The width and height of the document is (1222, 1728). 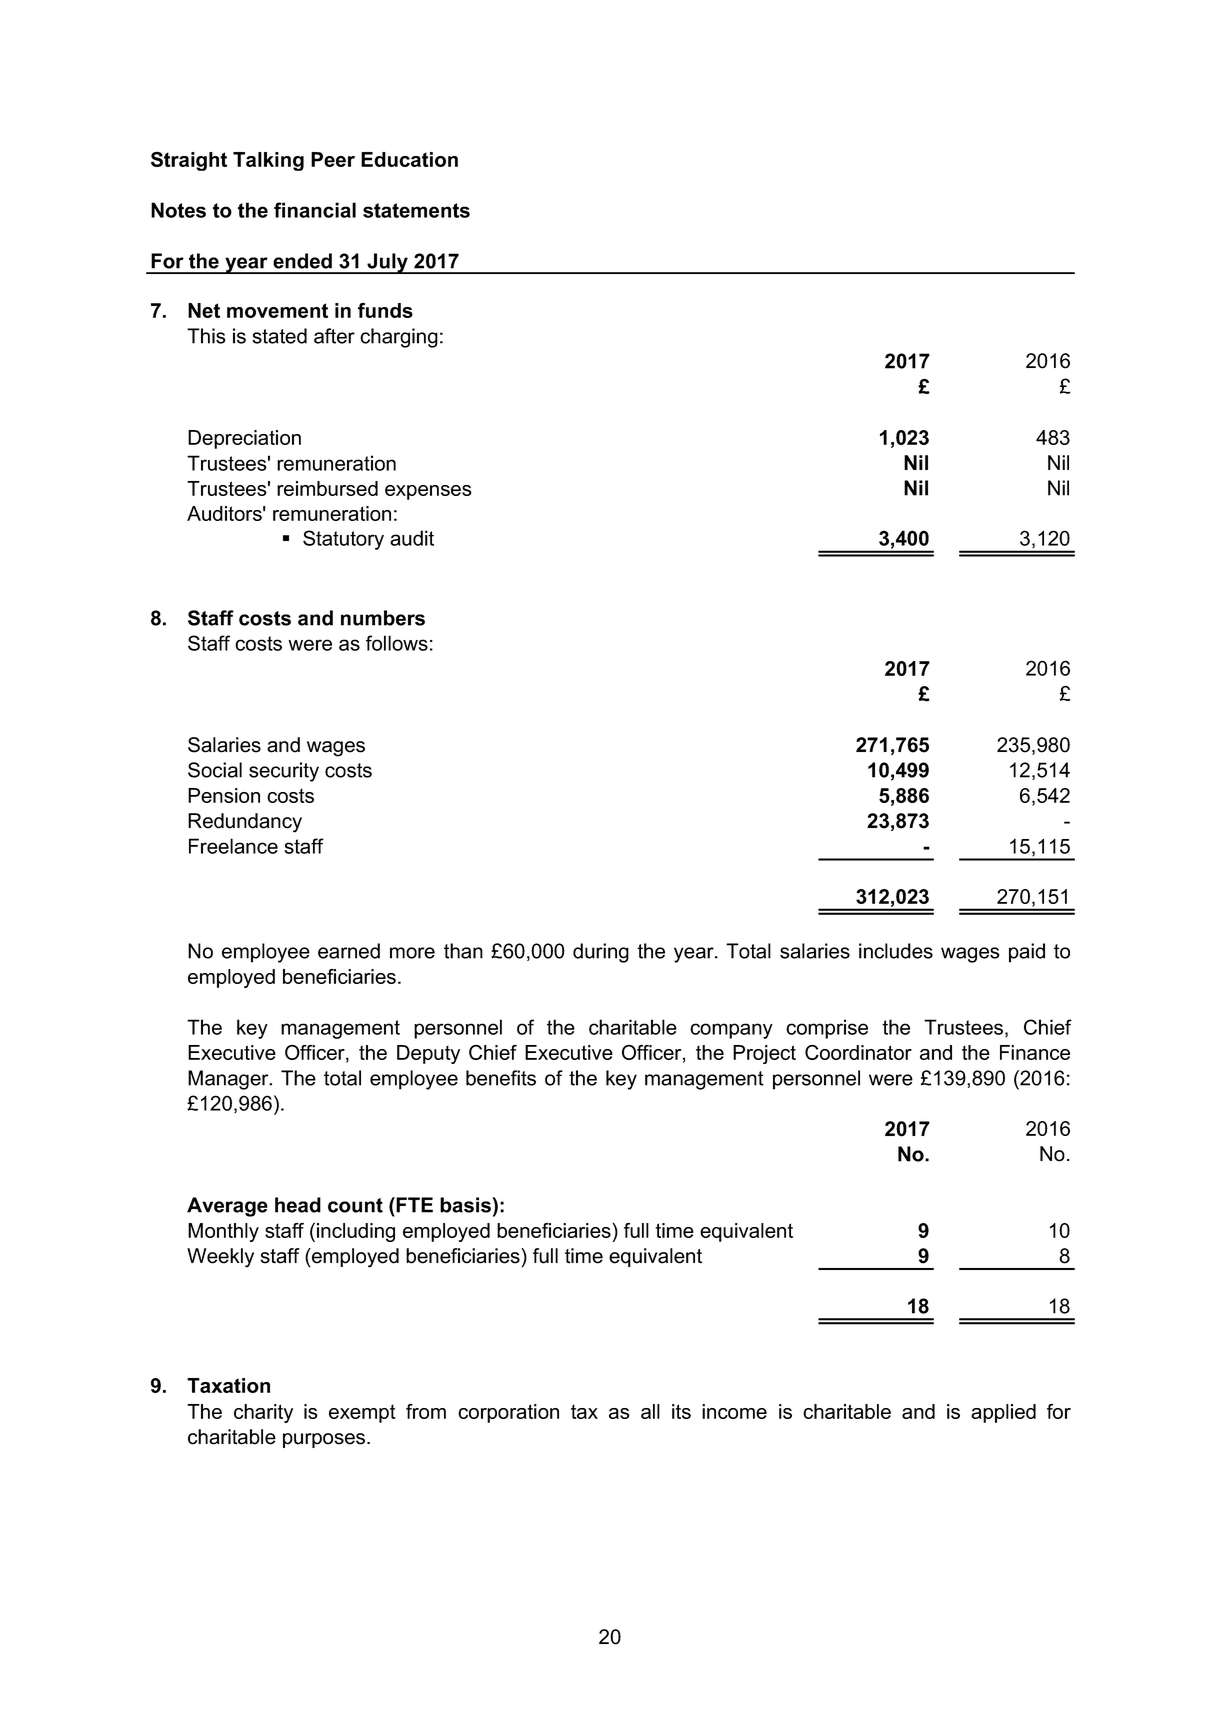 I want to click on includes, so click(x=896, y=951).
